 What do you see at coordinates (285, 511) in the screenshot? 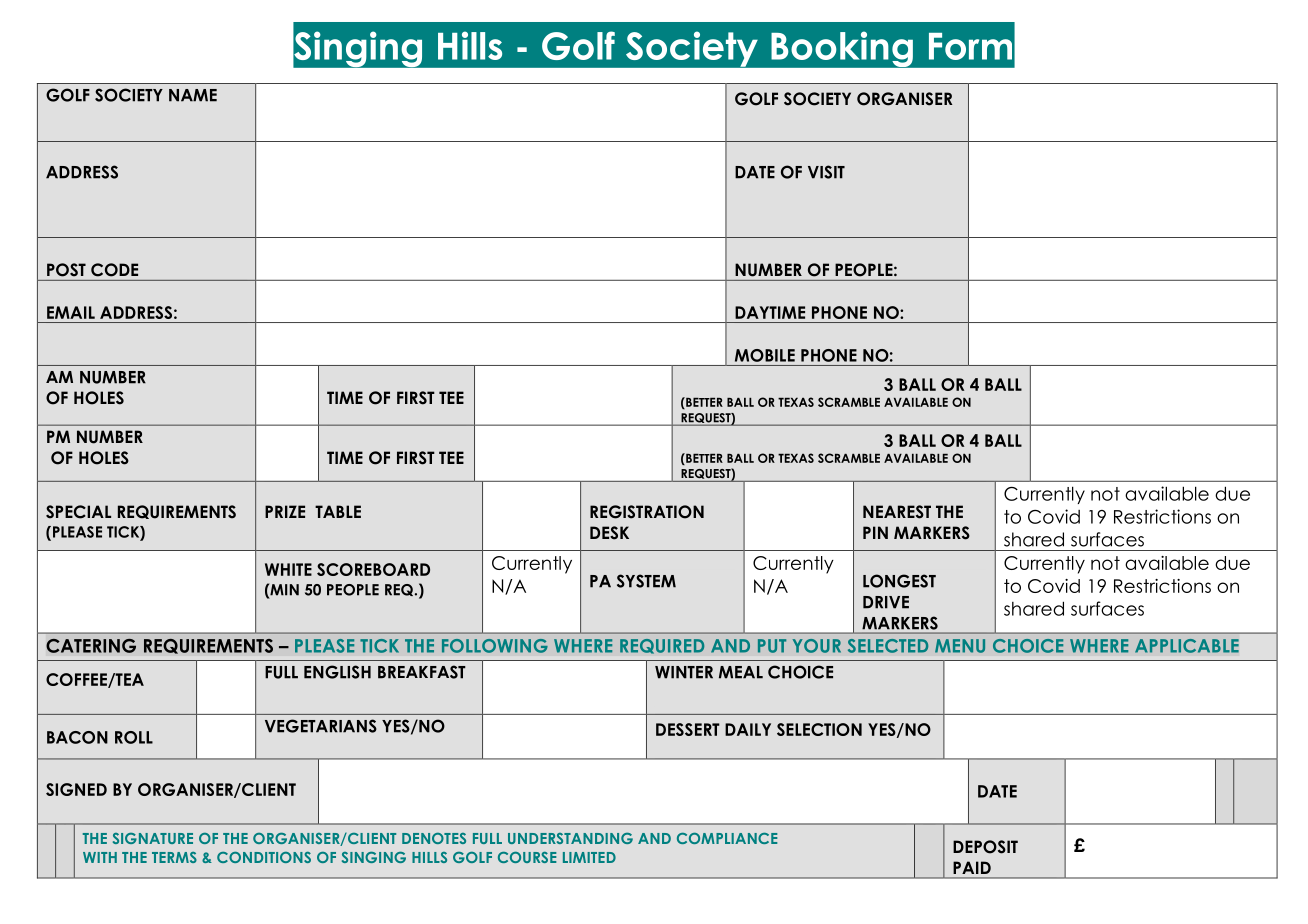
I see `PRIZE` at bounding box center [285, 511].
